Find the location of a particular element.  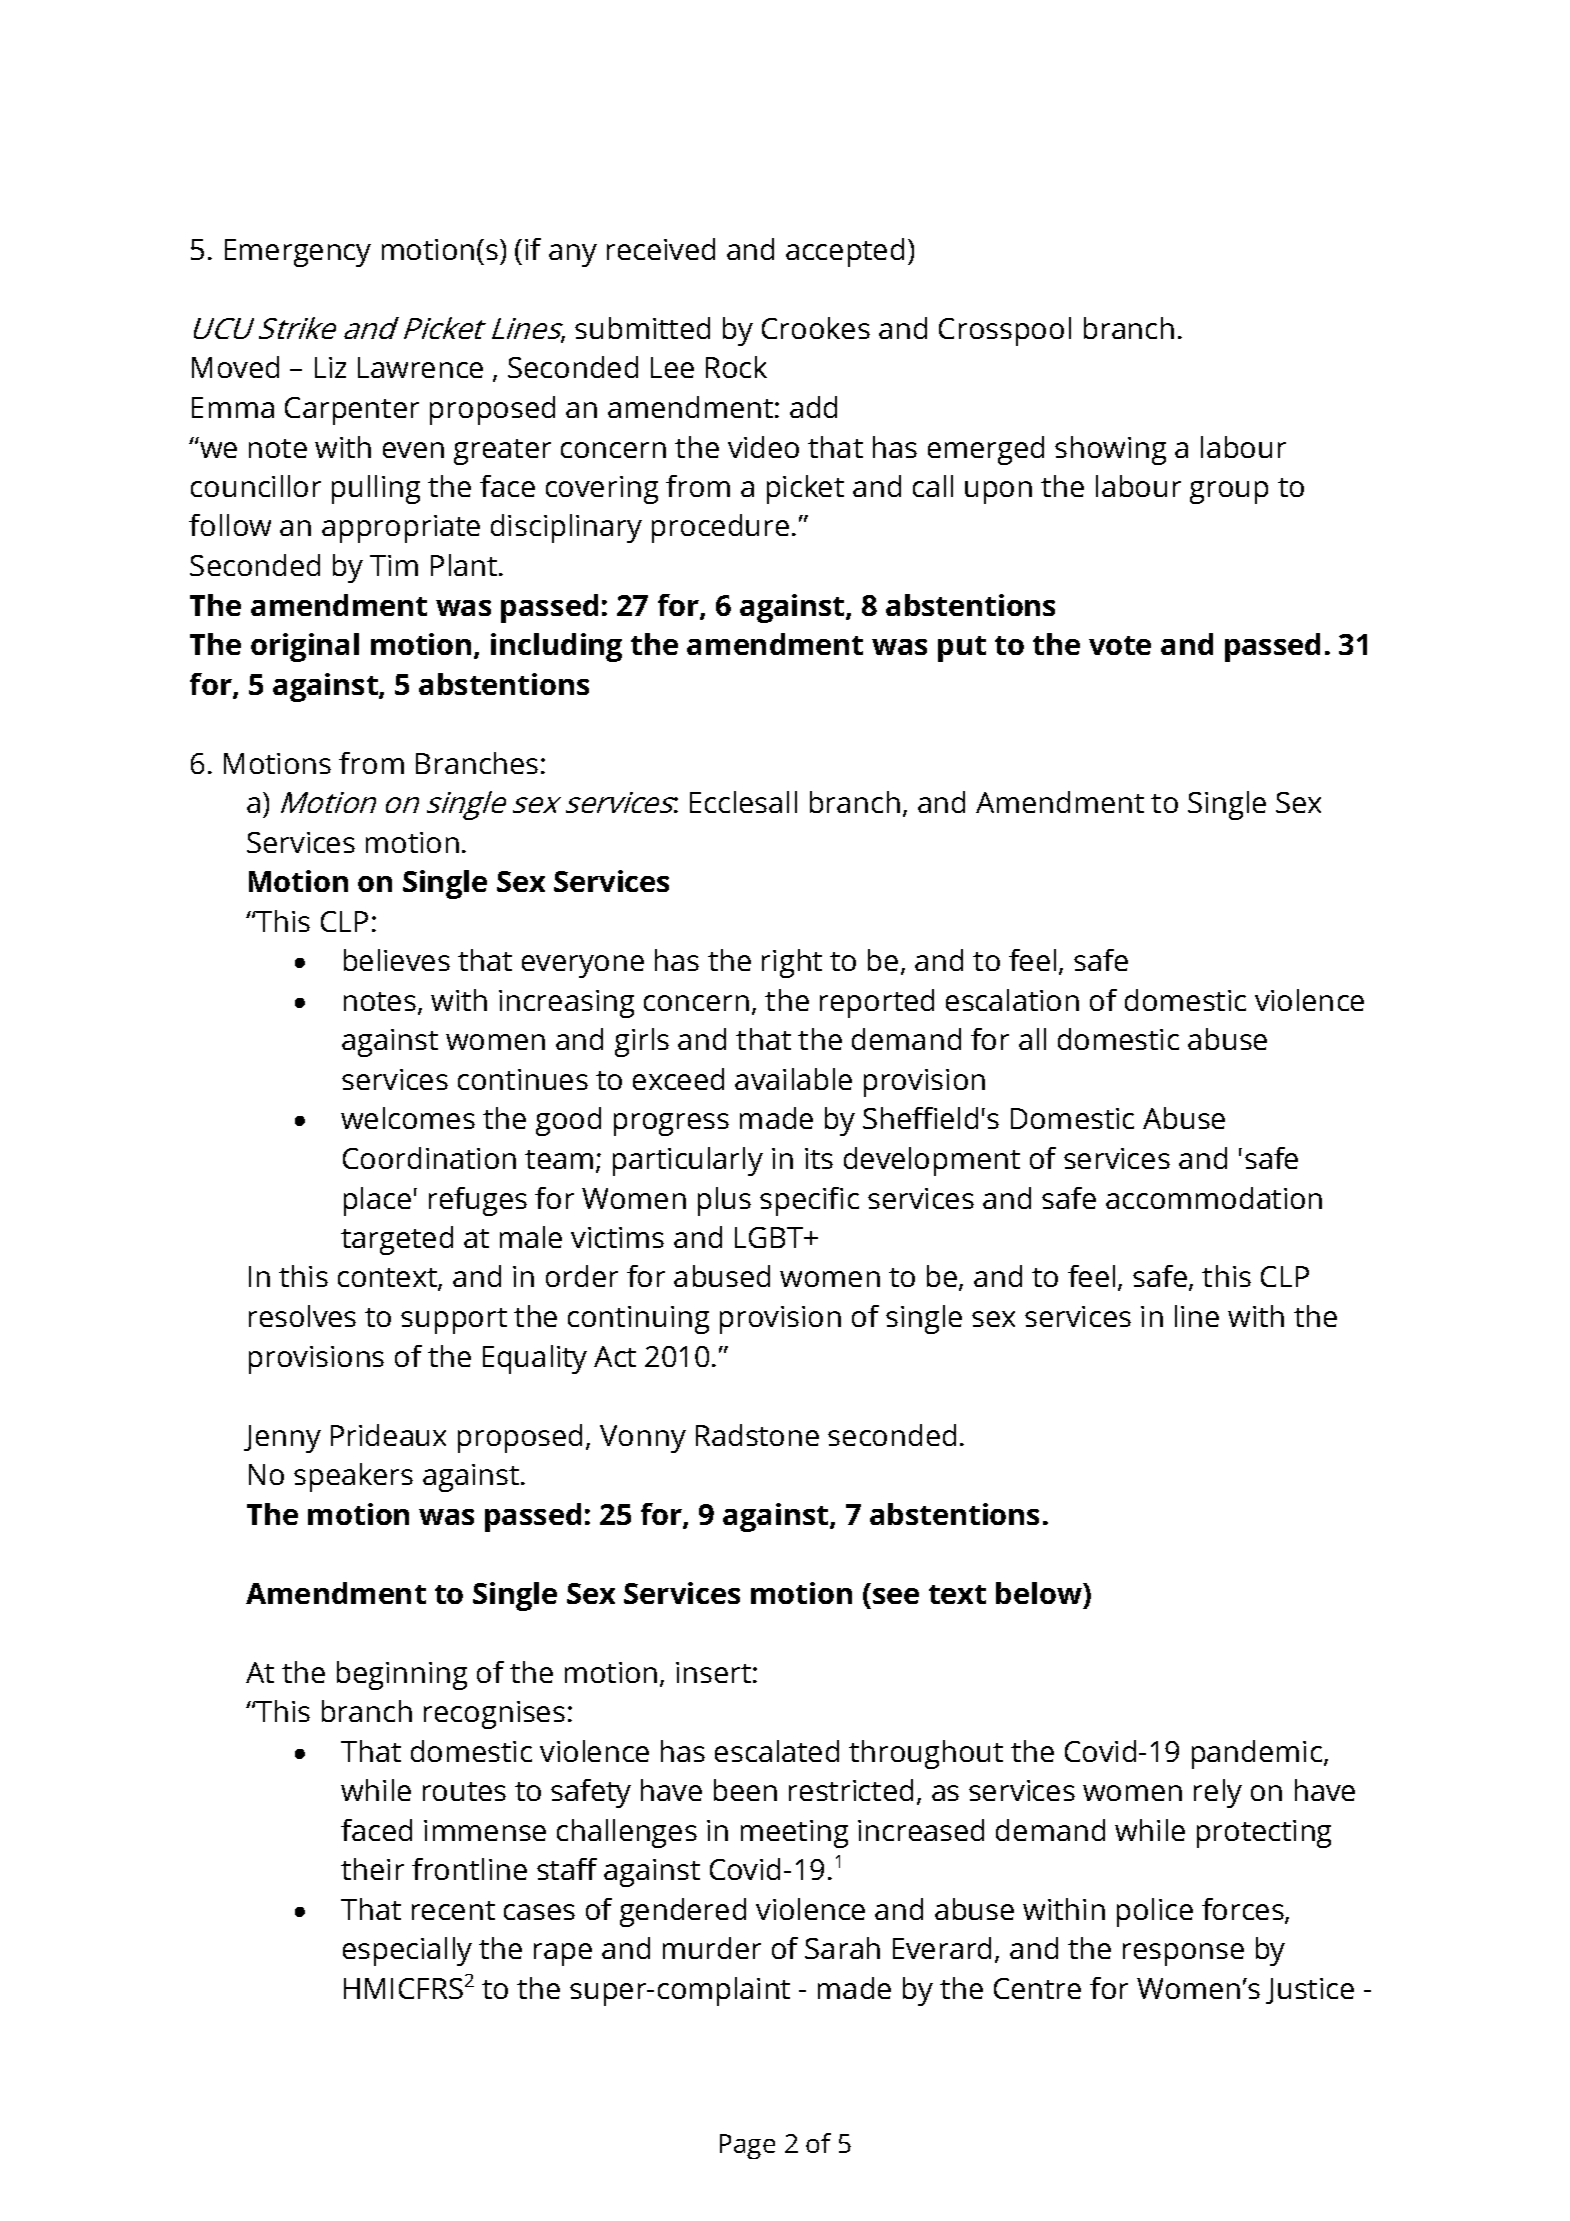

speakers is located at coordinates (353, 1477).
